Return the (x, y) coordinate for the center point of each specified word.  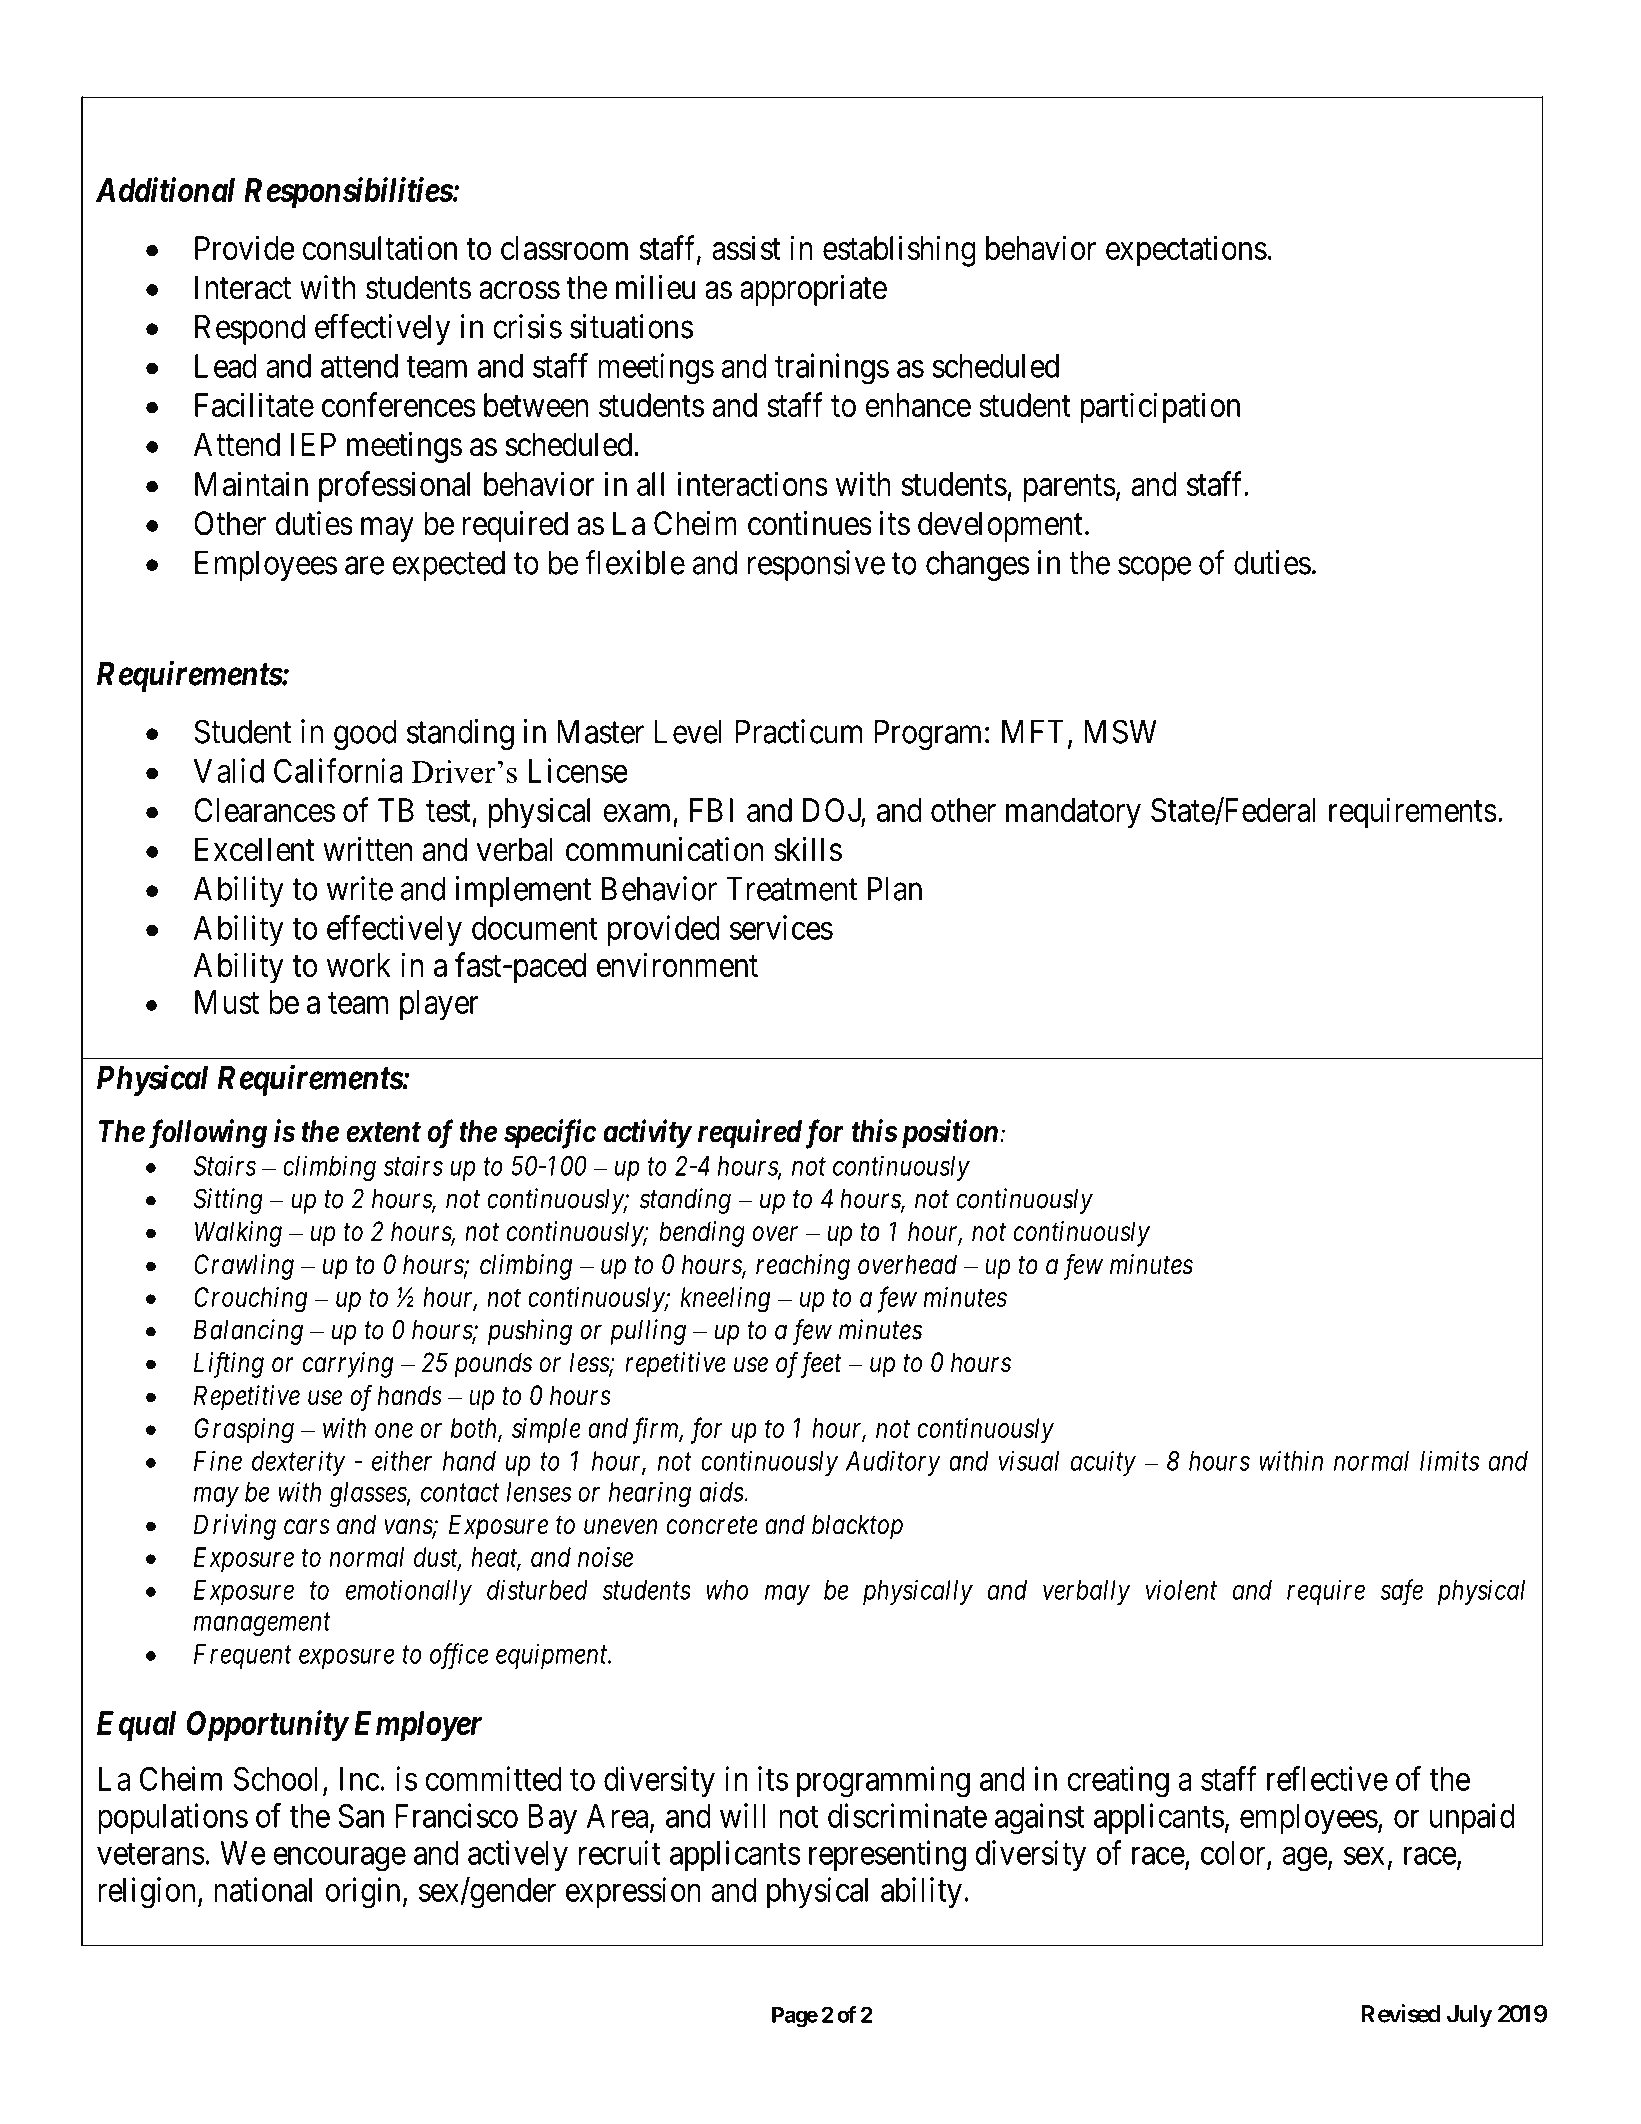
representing (887, 1856)
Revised (1401, 2013)
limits (1449, 1460)
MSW (1120, 731)
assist (746, 247)
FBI (711, 810)
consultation (379, 247)
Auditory (893, 1463)
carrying (347, 1365)
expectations (1186, 251)
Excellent (254, 849)
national (263, 1889)
